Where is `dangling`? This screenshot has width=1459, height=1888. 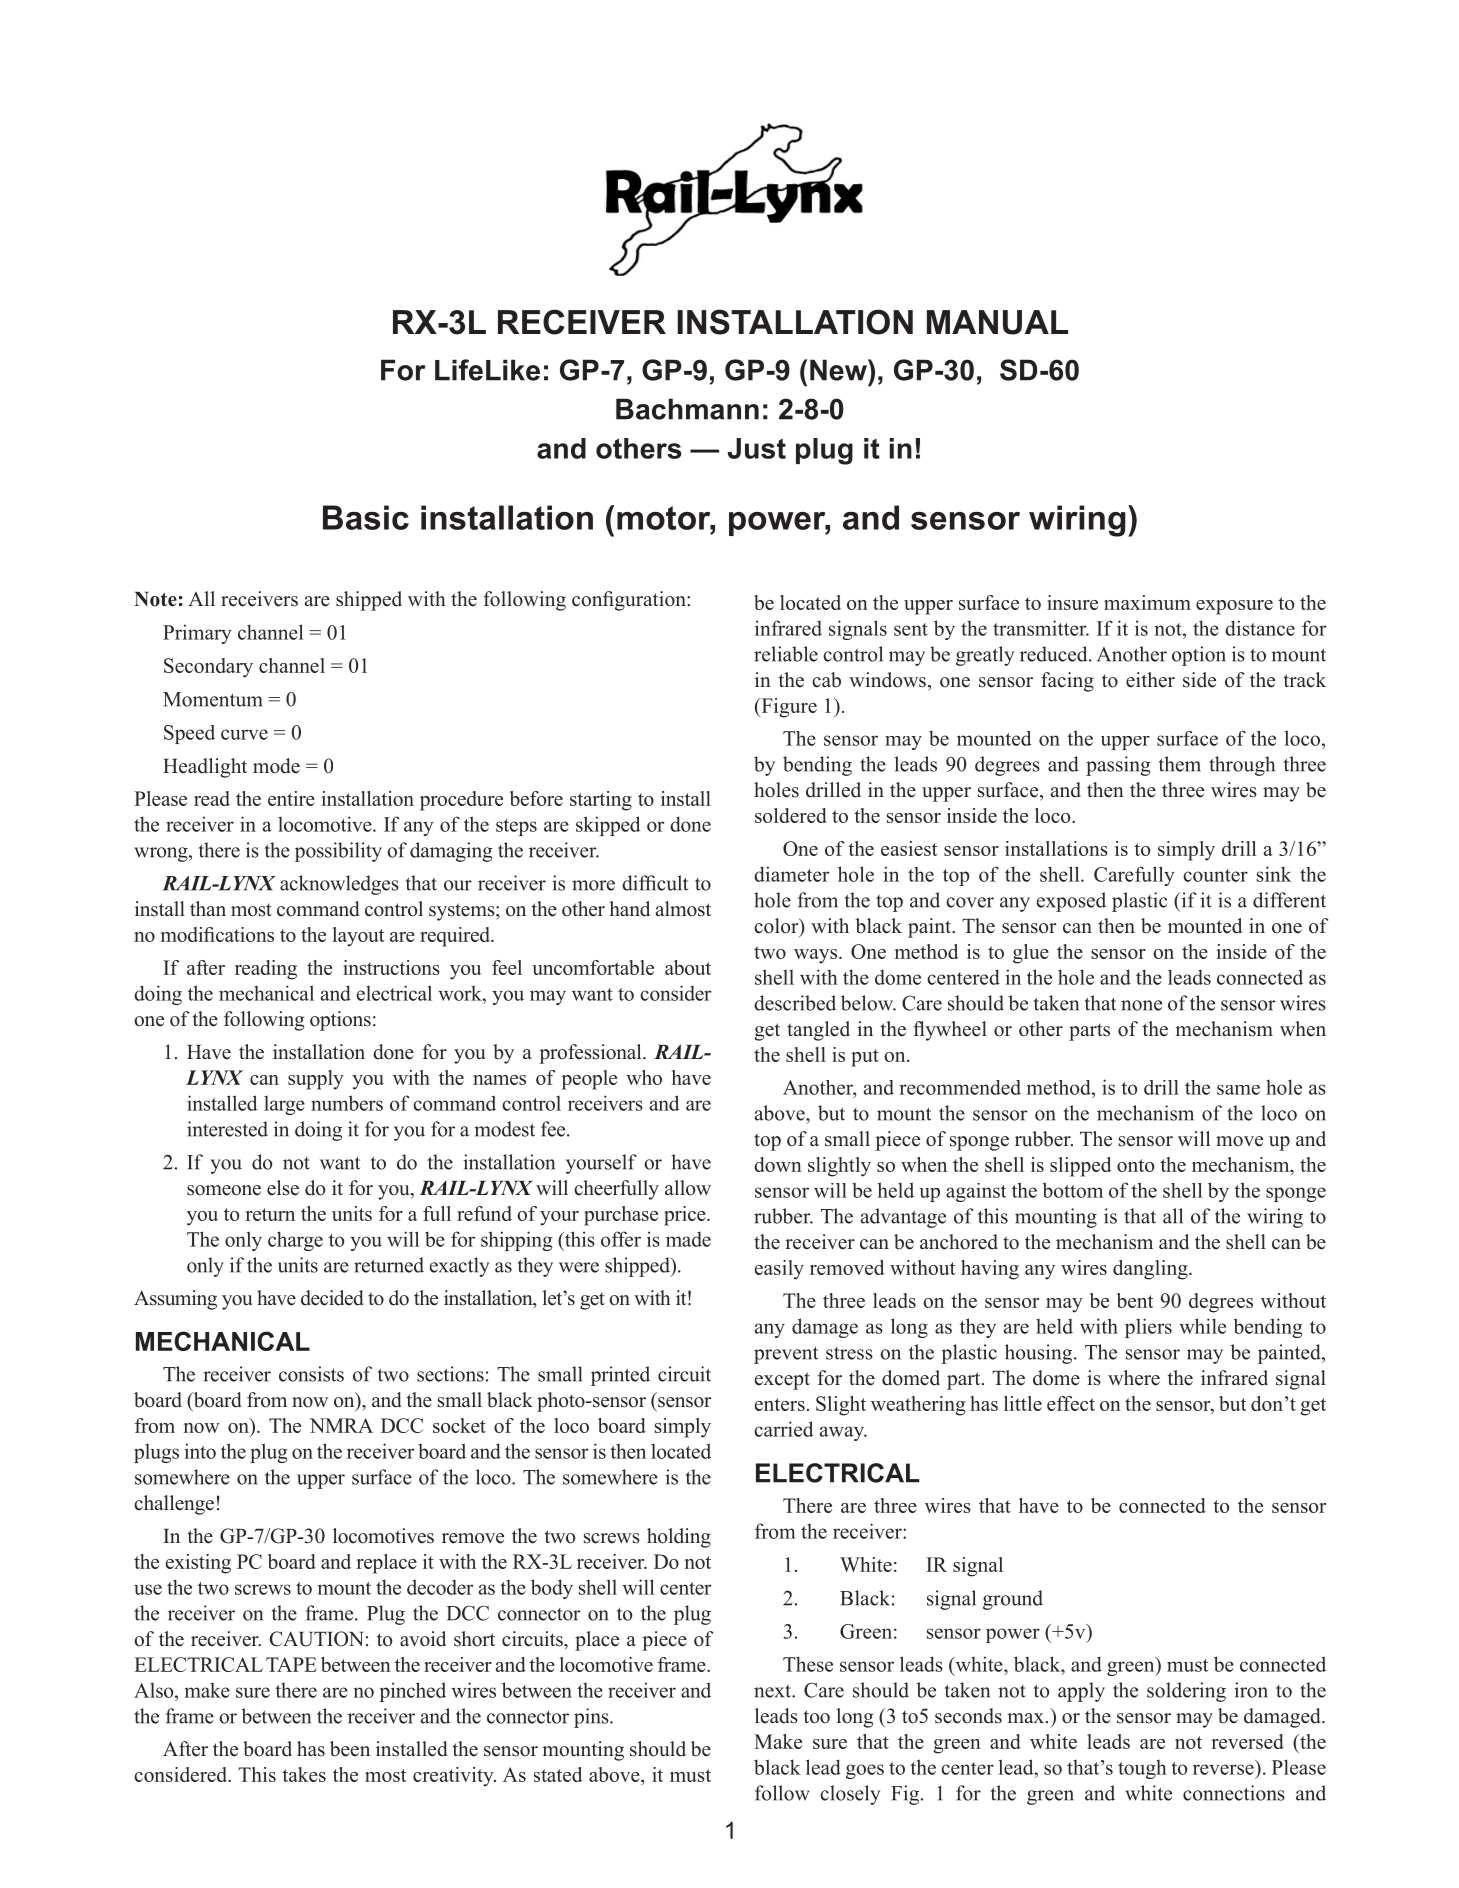 dangling is located at coordinates (1151, 1270).
